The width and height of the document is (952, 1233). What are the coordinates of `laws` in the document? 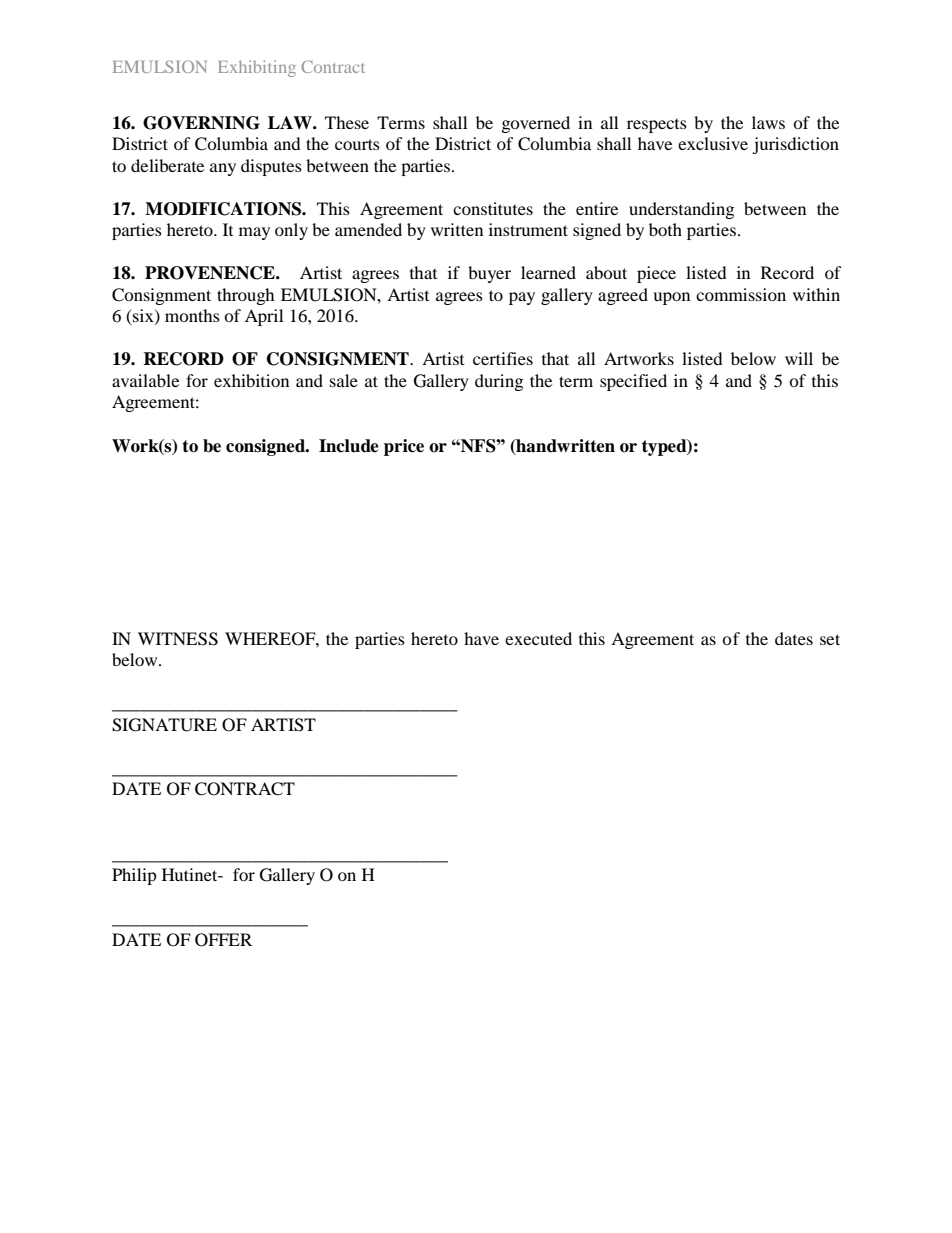 It's located at (768, 122).
